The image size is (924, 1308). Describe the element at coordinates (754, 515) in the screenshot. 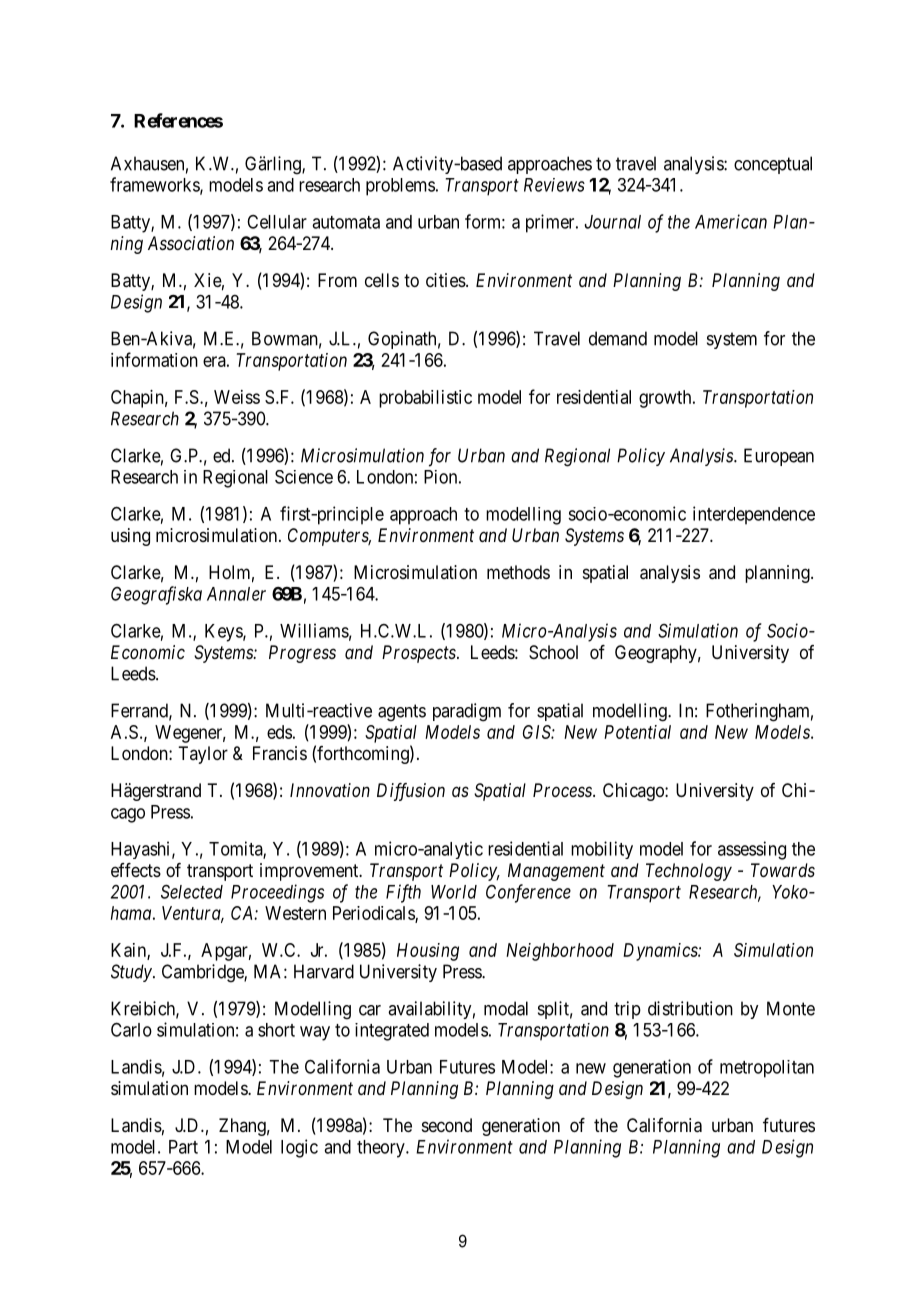

I see `interdependence` at that location.
